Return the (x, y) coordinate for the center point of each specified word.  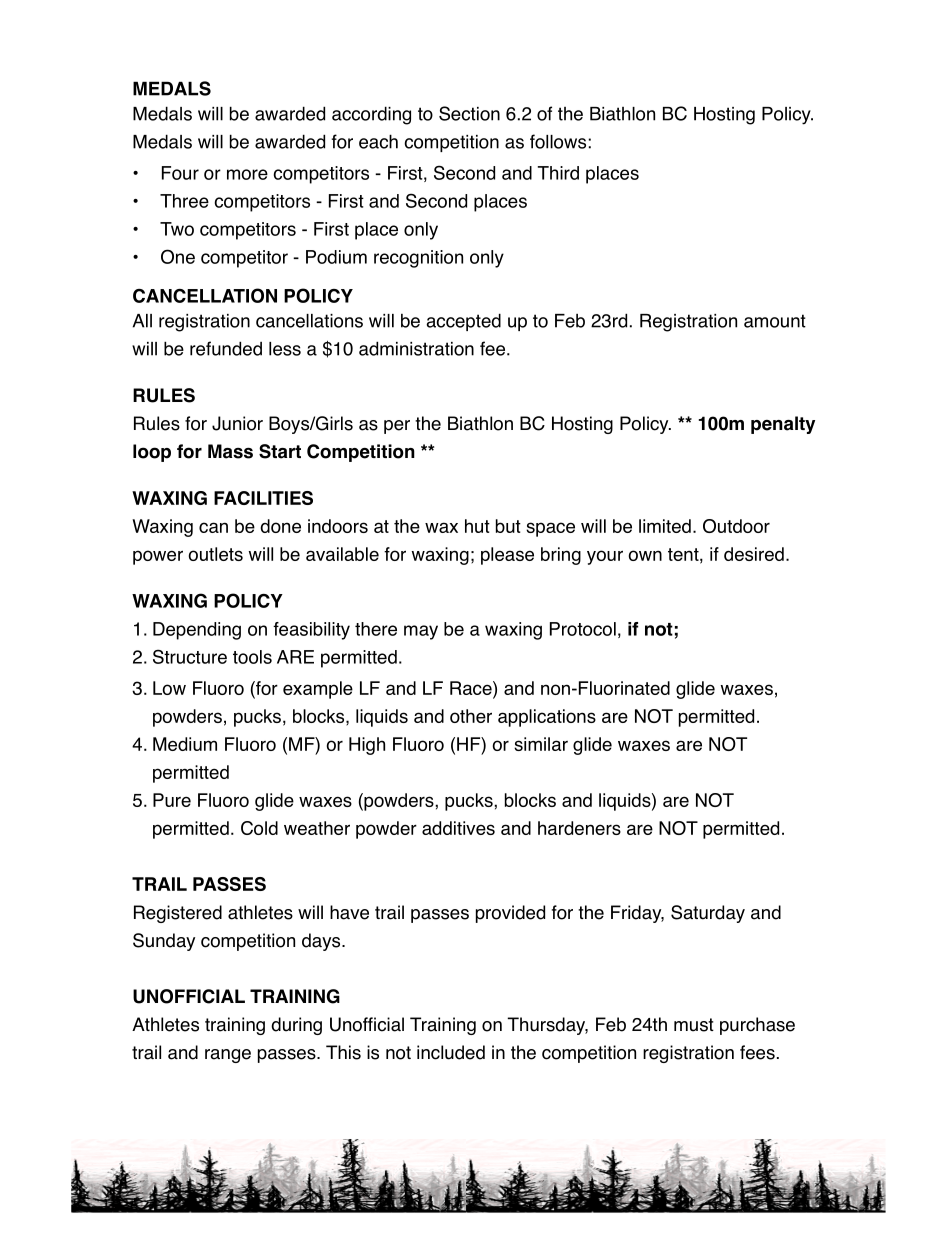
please (507, 556)
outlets (216, 554)
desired (754, 554)
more (247, 174)
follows (558, 141)
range (228, 1056)
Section (469, 113)
